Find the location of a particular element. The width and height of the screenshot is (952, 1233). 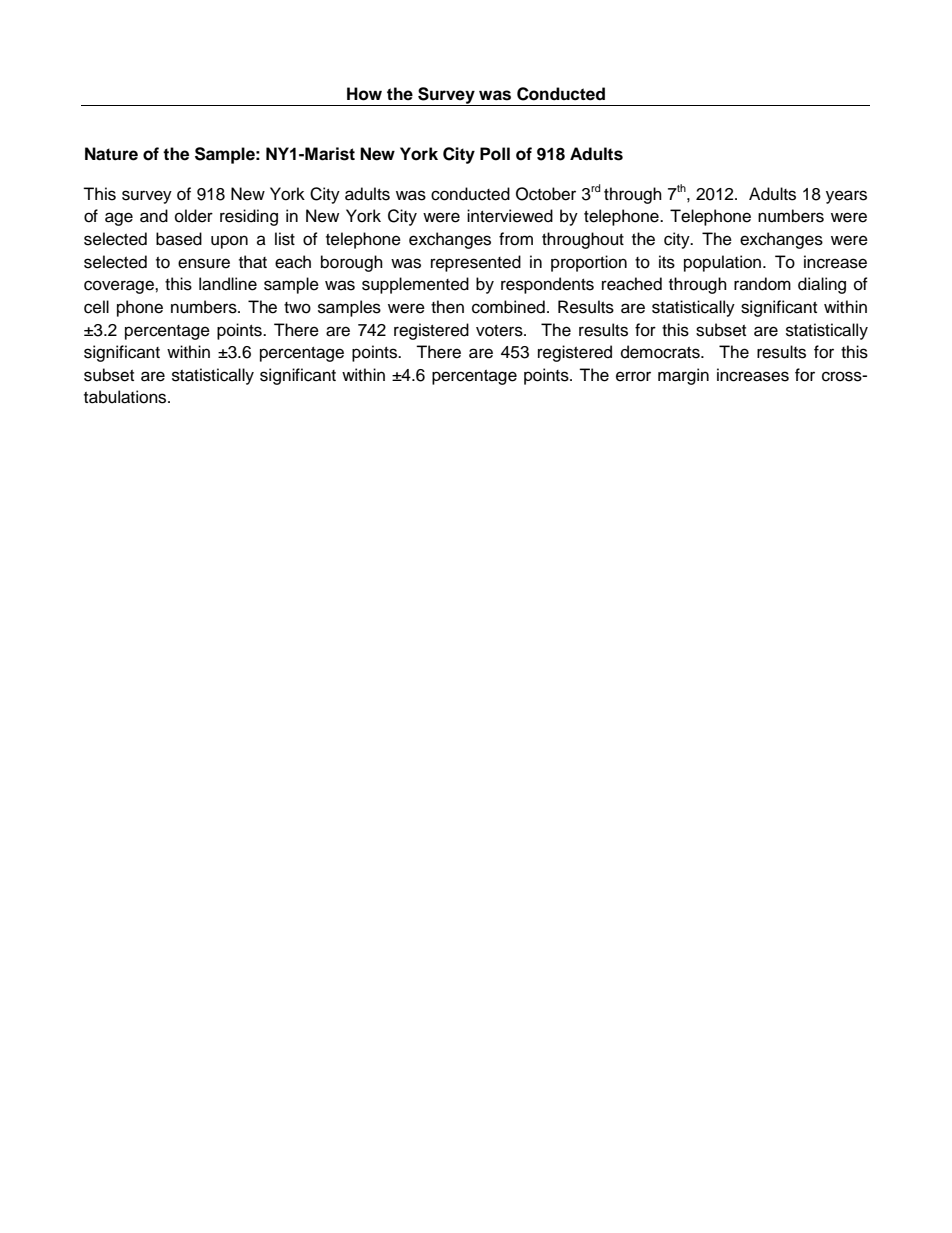

Poll is located at coordinates (495, 154).
